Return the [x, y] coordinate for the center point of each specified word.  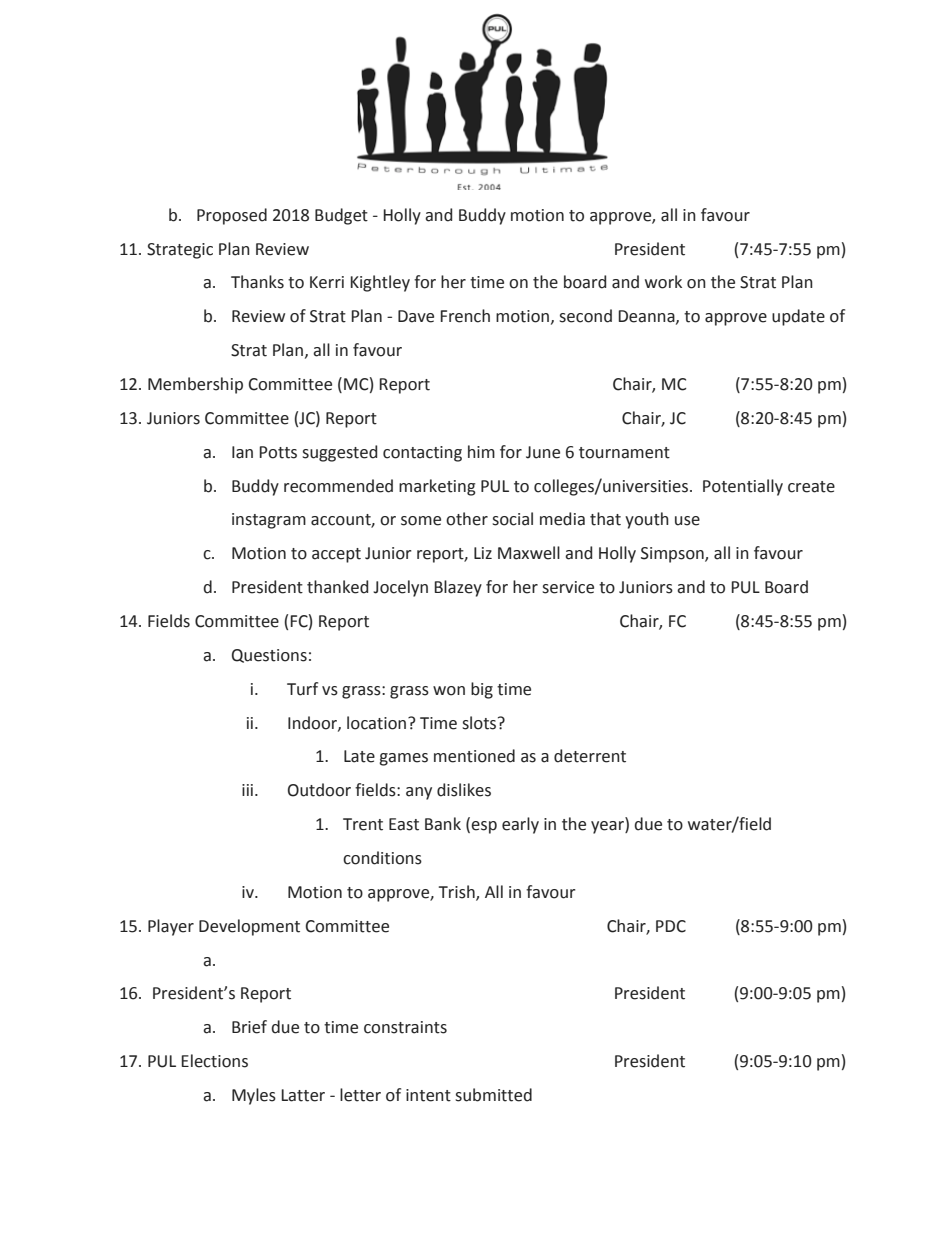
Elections [214, 1061]
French [465, 316]
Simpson [673, 555]
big [482, 690]
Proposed [232, 216]
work [663, 282]
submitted [493, 1095]
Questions [269, 656]
